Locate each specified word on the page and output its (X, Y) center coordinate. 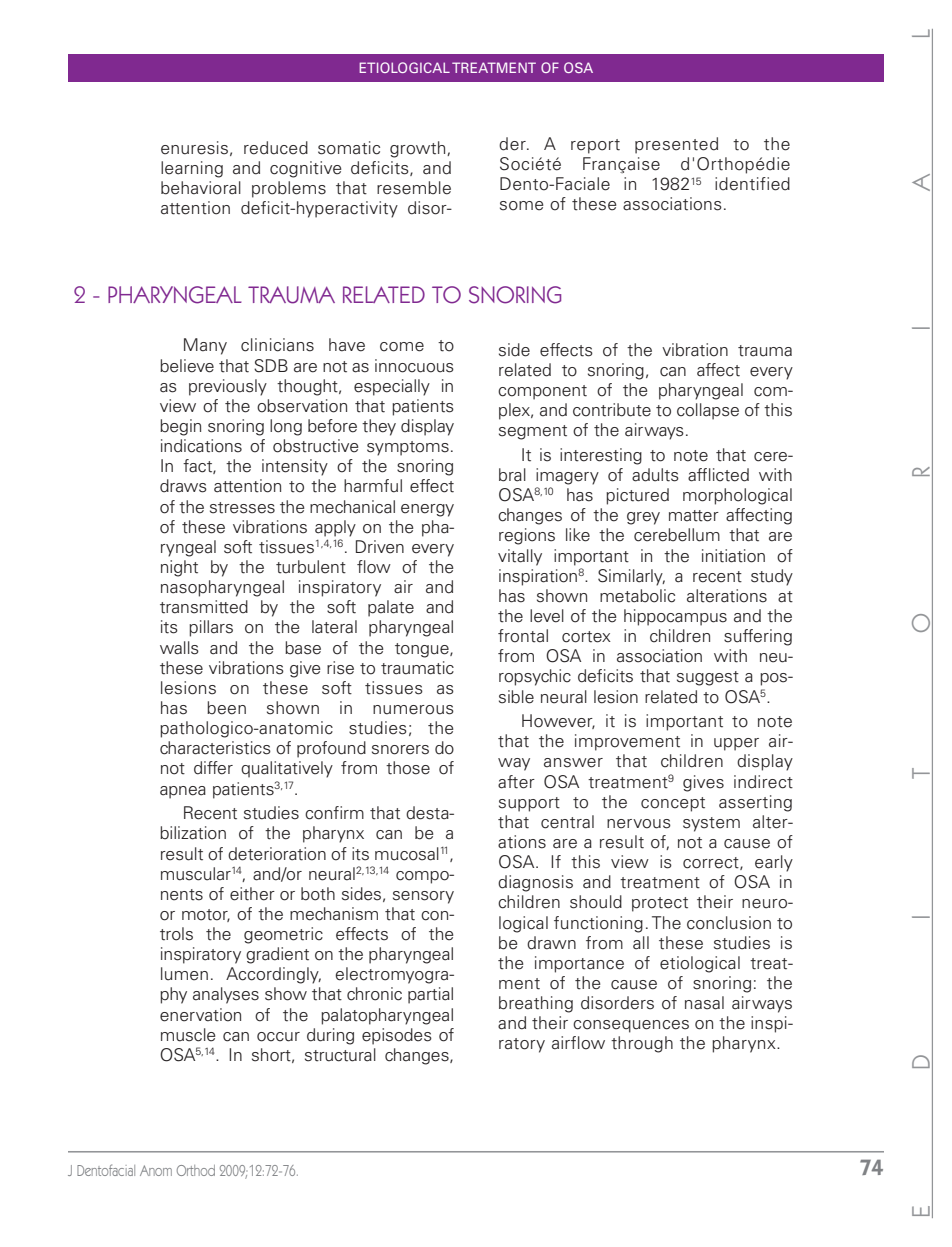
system (711, 824)
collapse (708, 411)
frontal (523, 636)
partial (430, 995)
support (529, 804)
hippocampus (675, 617)
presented (676, 145)
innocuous (414, 366)
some (522, 206)
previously (228, 387)
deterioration (277, 854)
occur (278, 1037)
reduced (276, 148)
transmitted (204, 607)
